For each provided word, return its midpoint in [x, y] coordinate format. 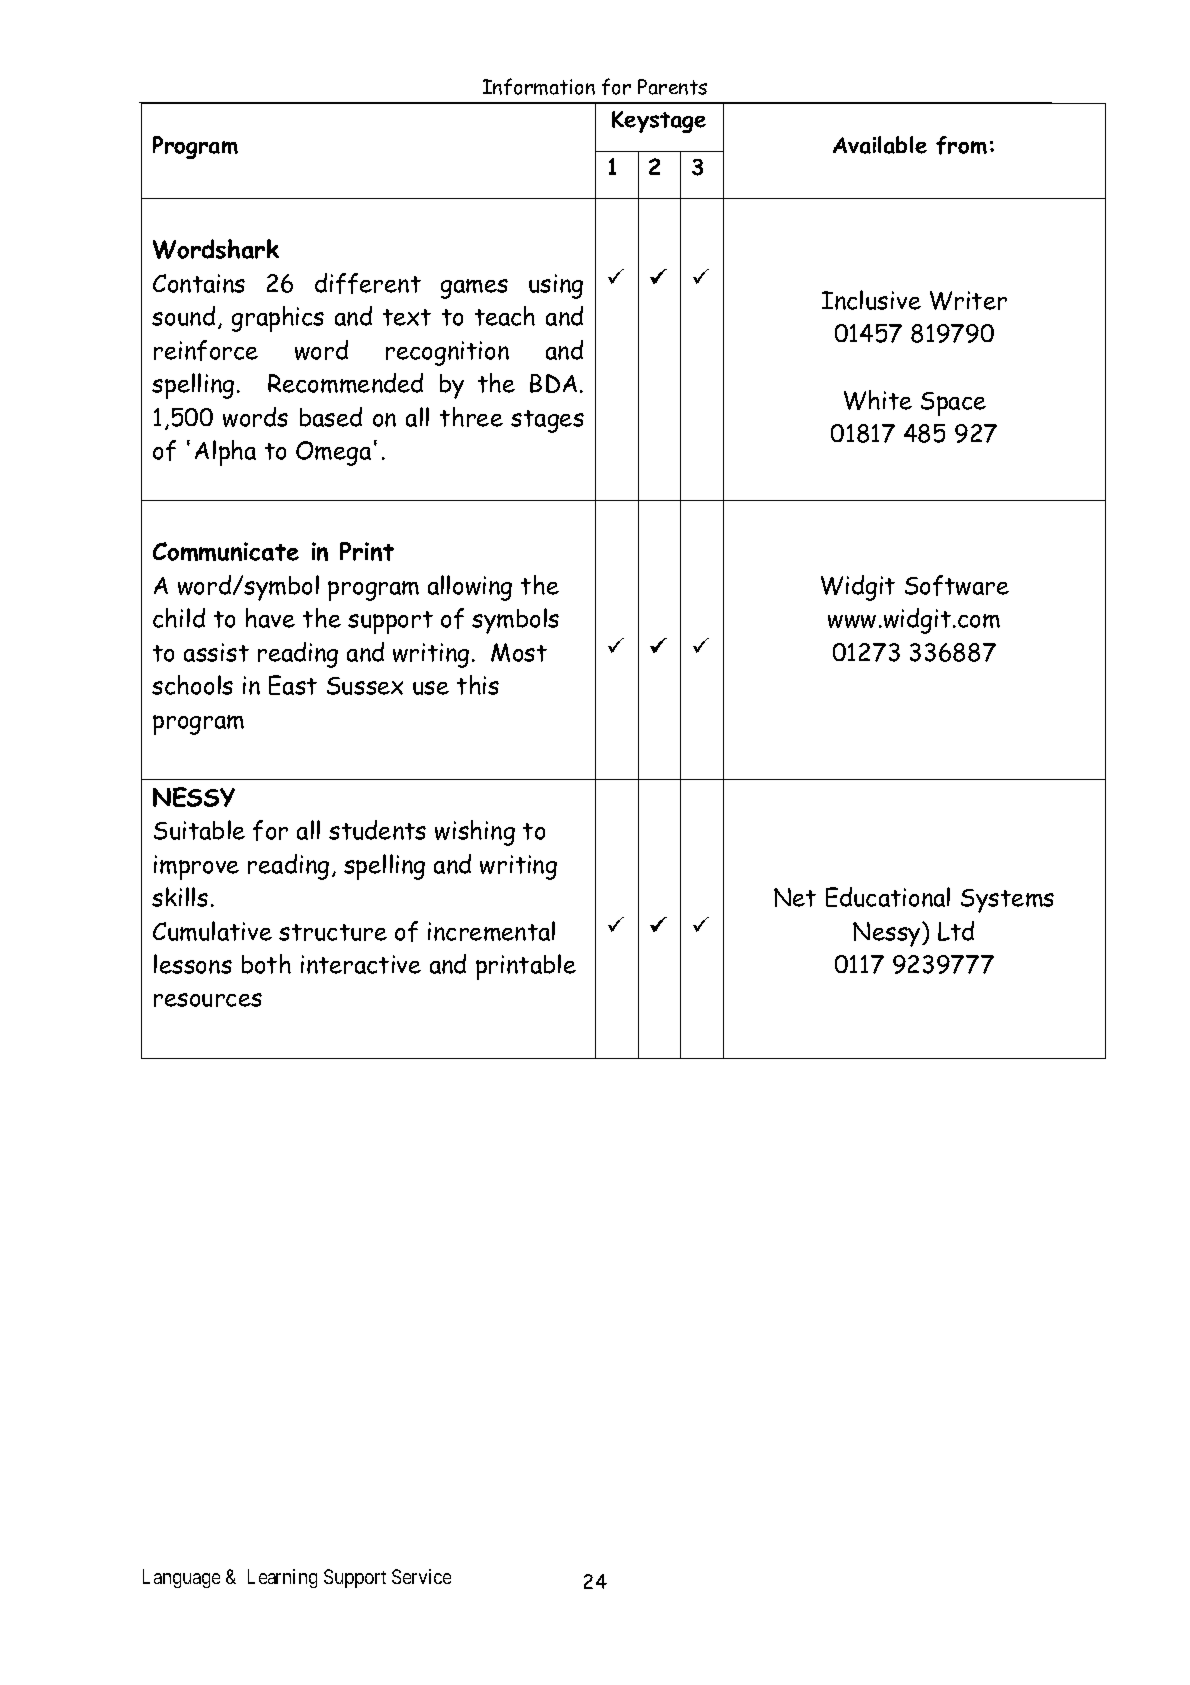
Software [957, 585]
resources [208, 1000]
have [270, 618]
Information [539, 86]
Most [519, 652]
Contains [199, 283]
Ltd [956, 931]
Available [880, 145]
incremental [491, 931]
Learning [282, 1578]
